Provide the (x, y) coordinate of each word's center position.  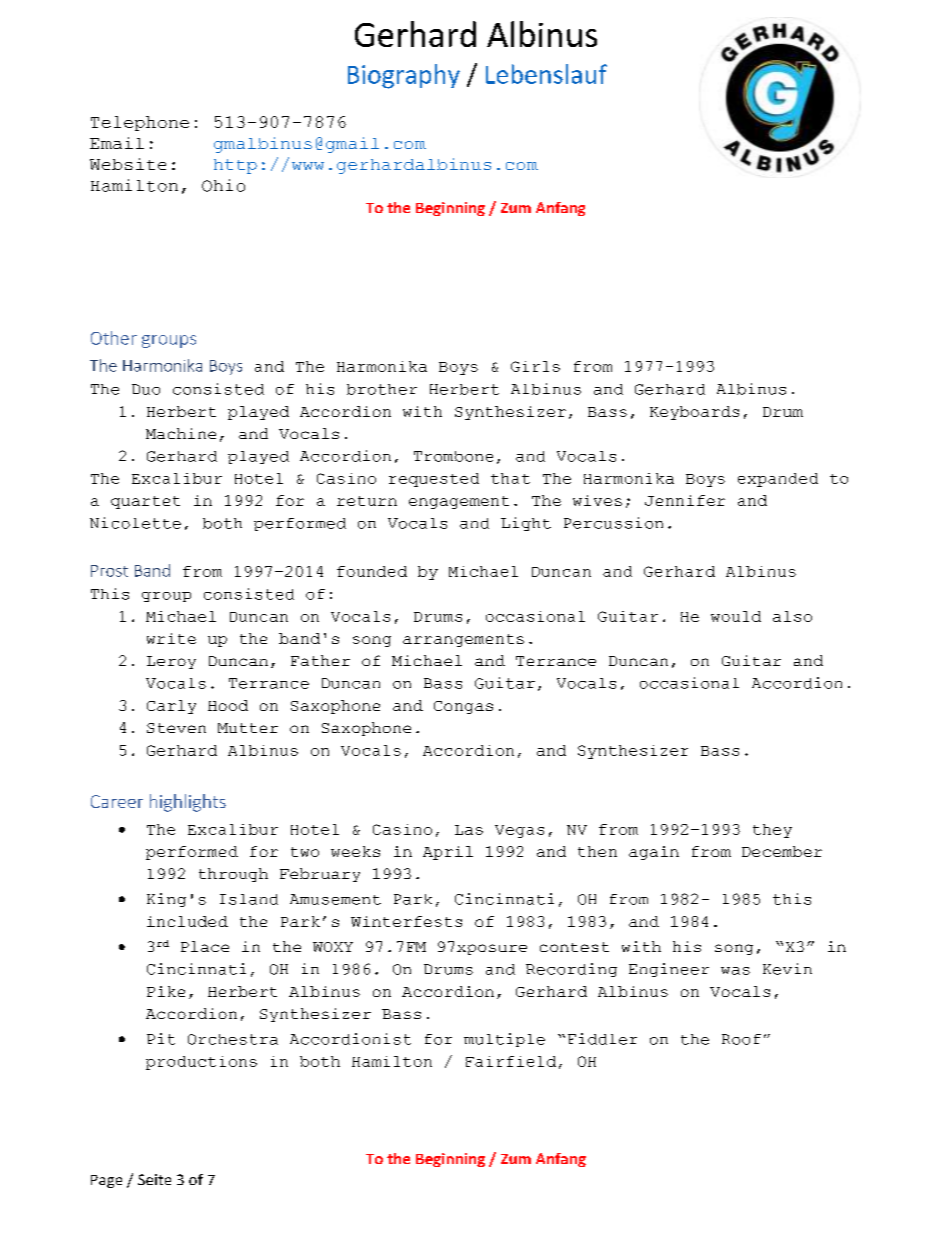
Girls (535, 366)
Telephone (140, 123)
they (772, 831)
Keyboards (694, 413)
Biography (404, 76)
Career (117, 801)
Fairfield (511, 1061)
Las (469, 830)
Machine (181, 433)
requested (434, 480)
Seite (154, 1179)
